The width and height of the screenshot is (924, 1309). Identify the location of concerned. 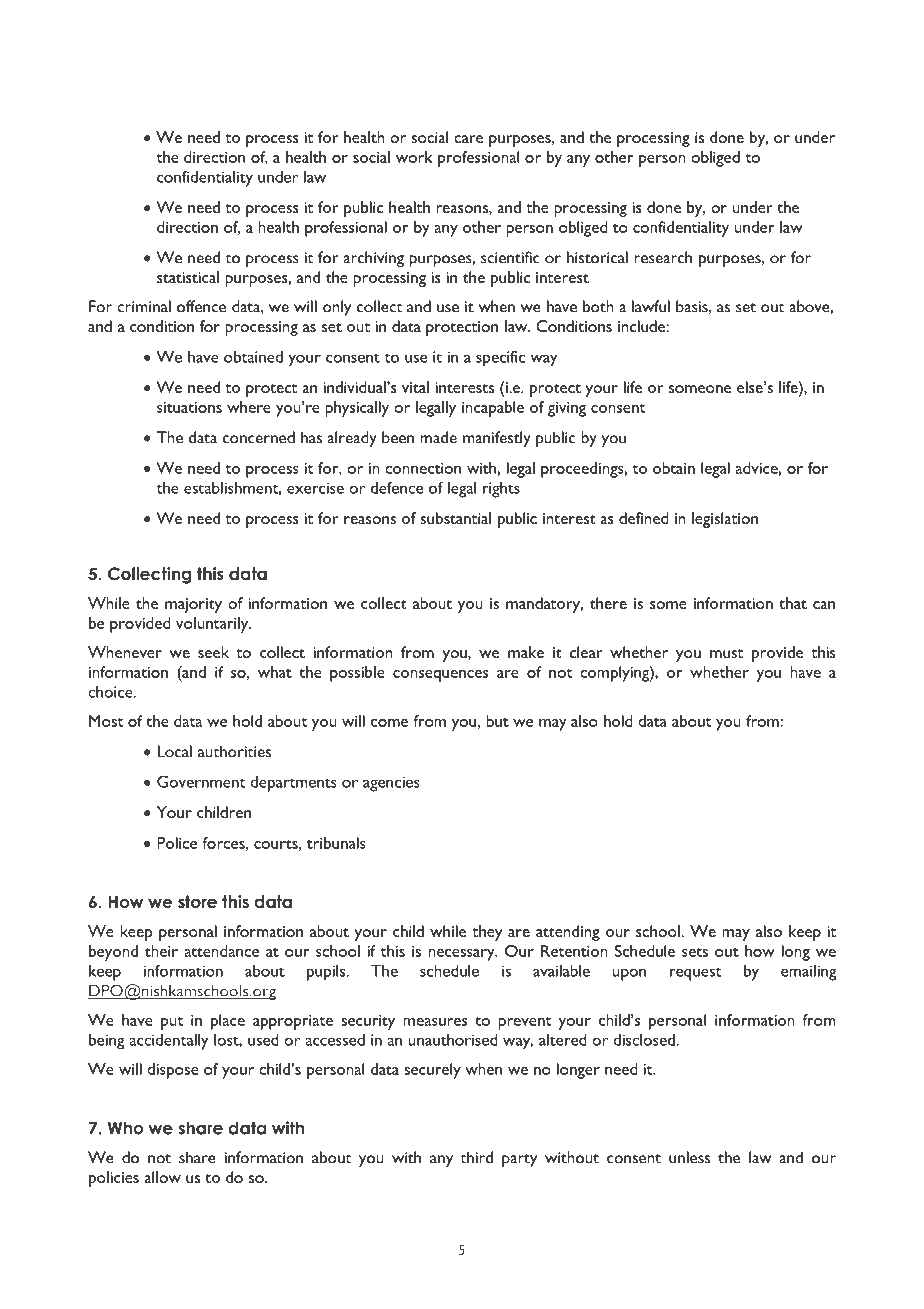
(259, 437).
